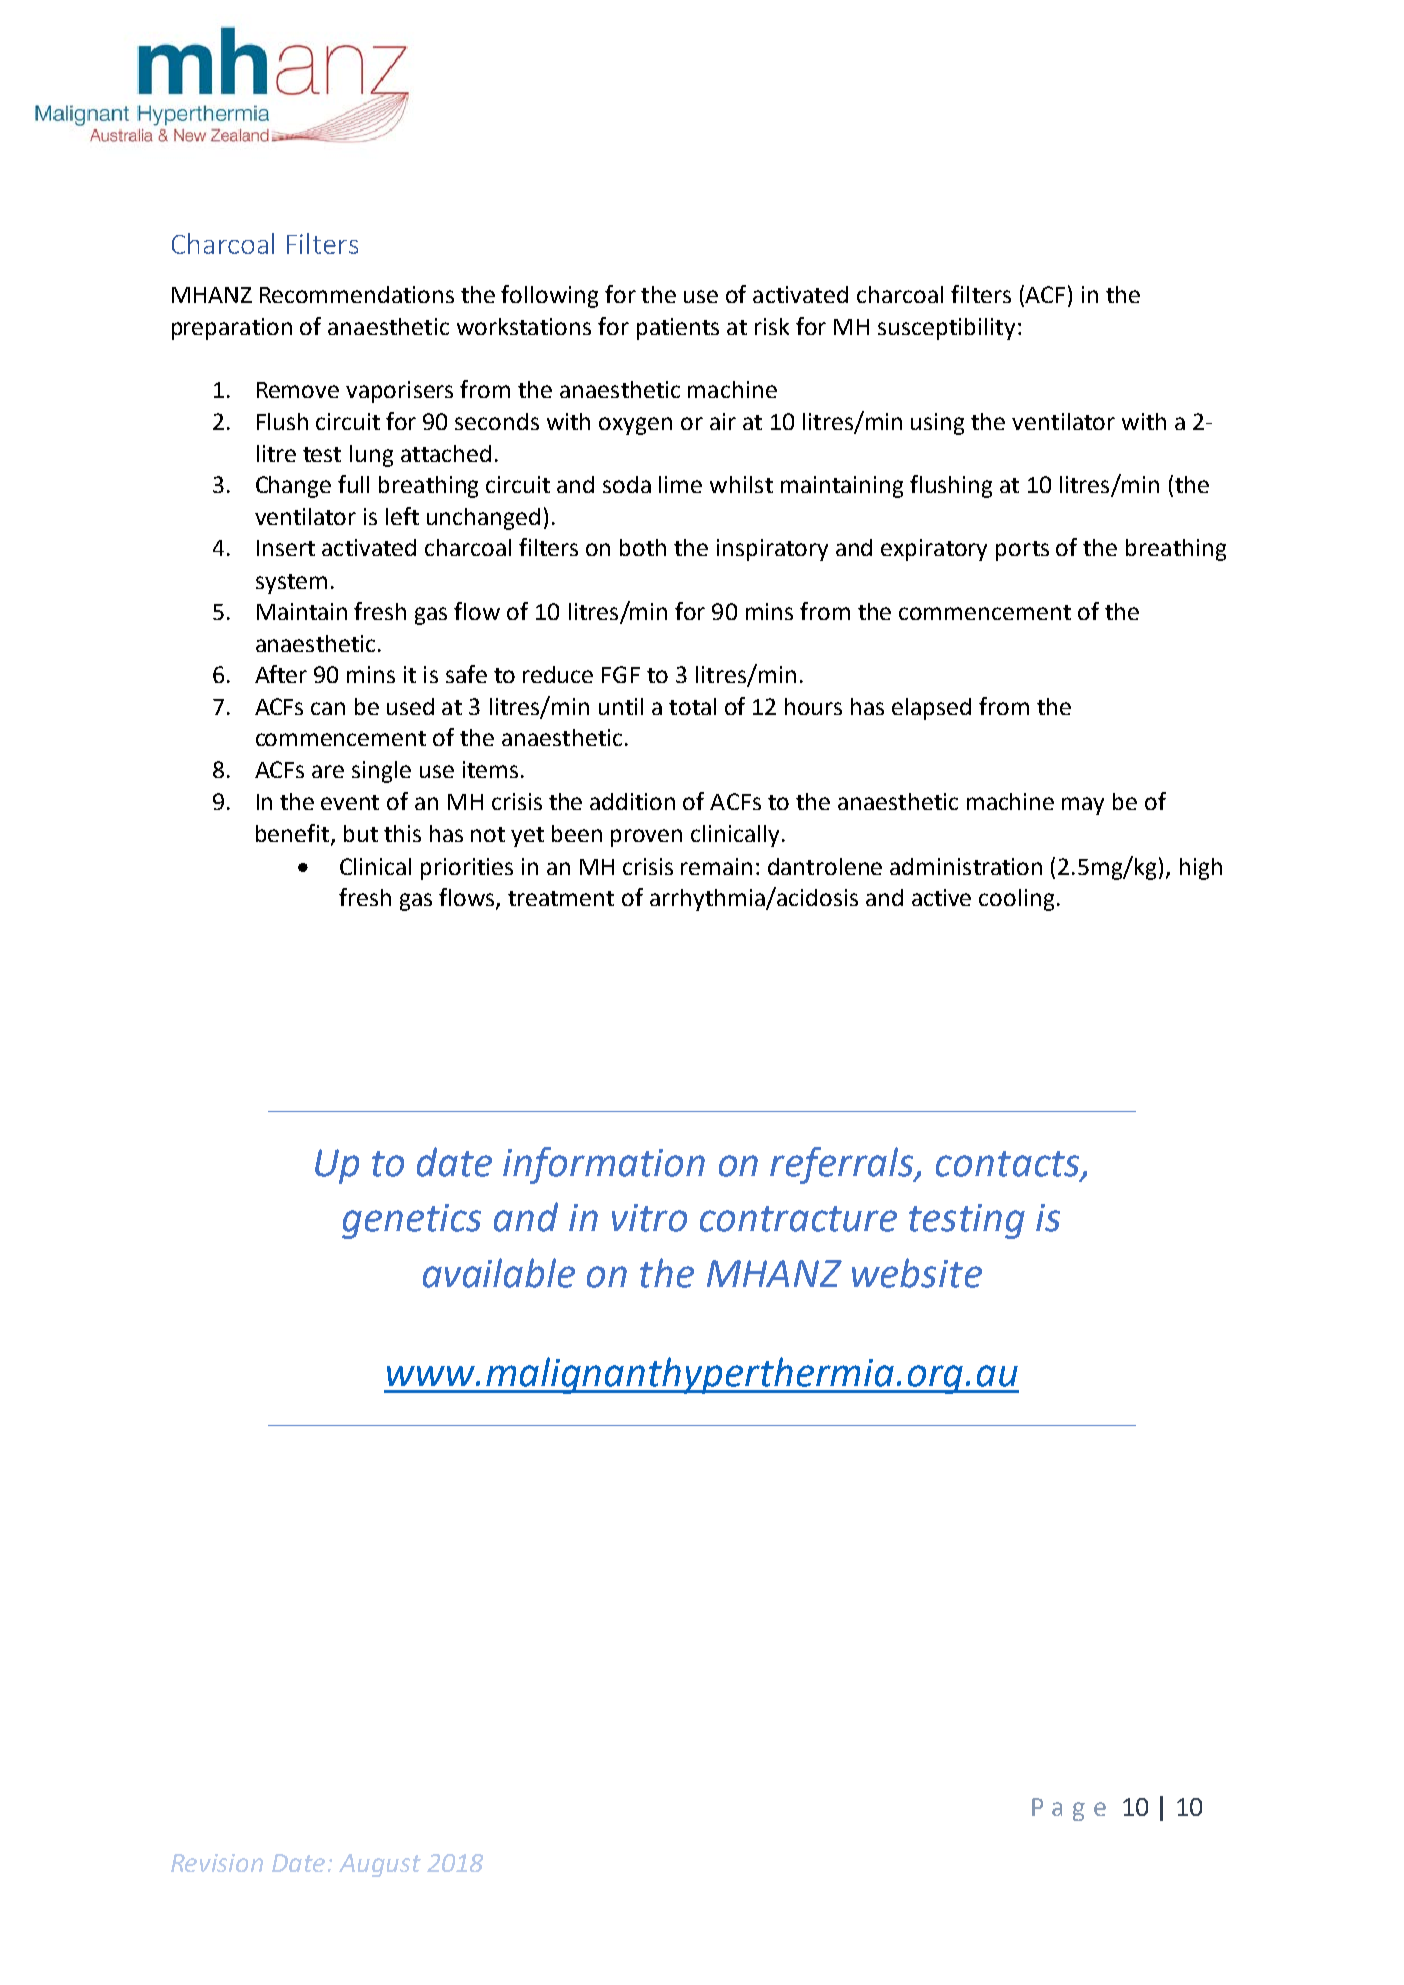  Describe the element at coordinates (946, 329) in the document. I see `susceptibility` at that location.
